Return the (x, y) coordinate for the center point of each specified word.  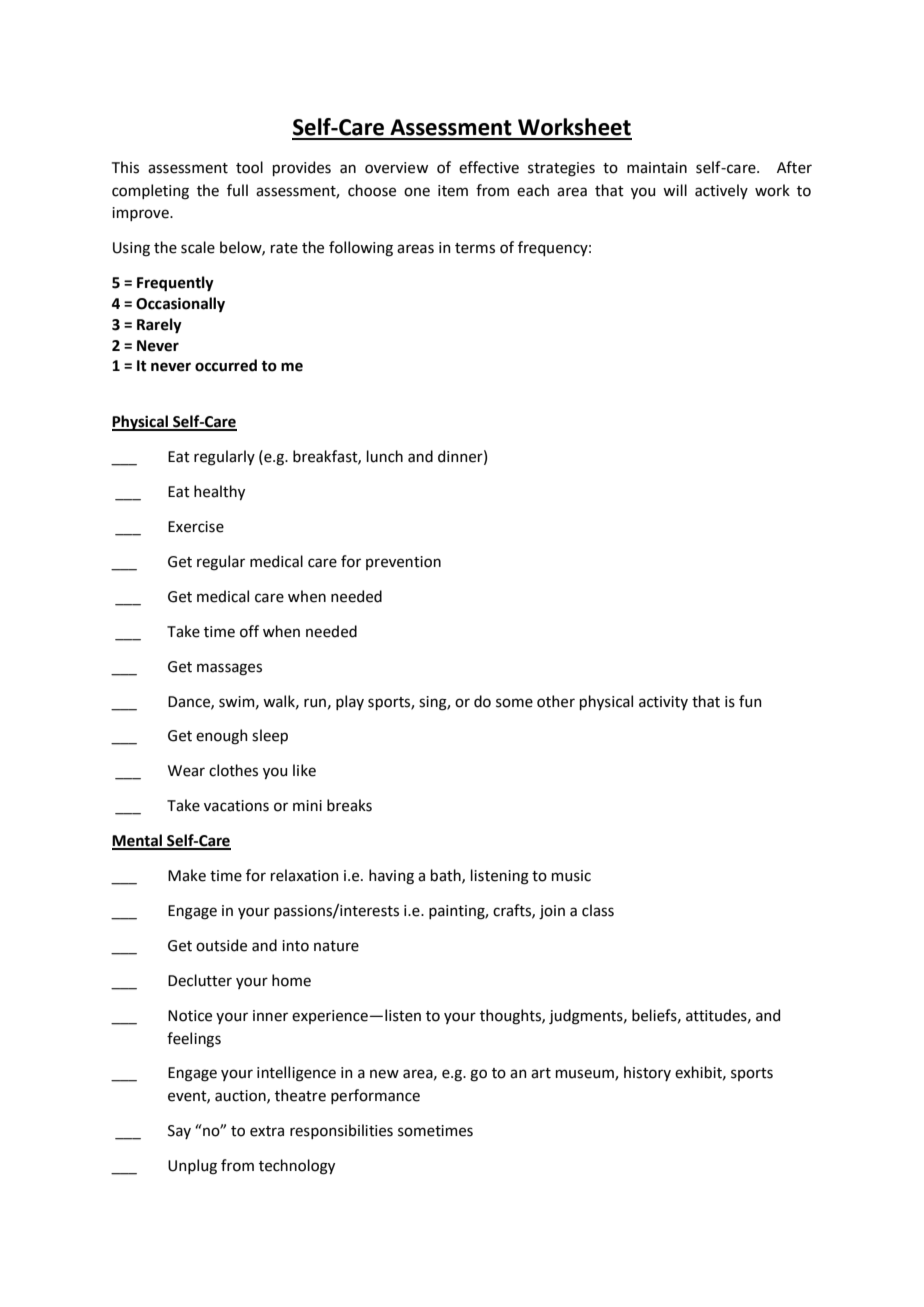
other (556, 701)
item (453, 191)
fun (750, 701)
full (237, 190)
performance (375, 1096)
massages (229, 669)
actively (721, 191)
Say (179, 1132)
